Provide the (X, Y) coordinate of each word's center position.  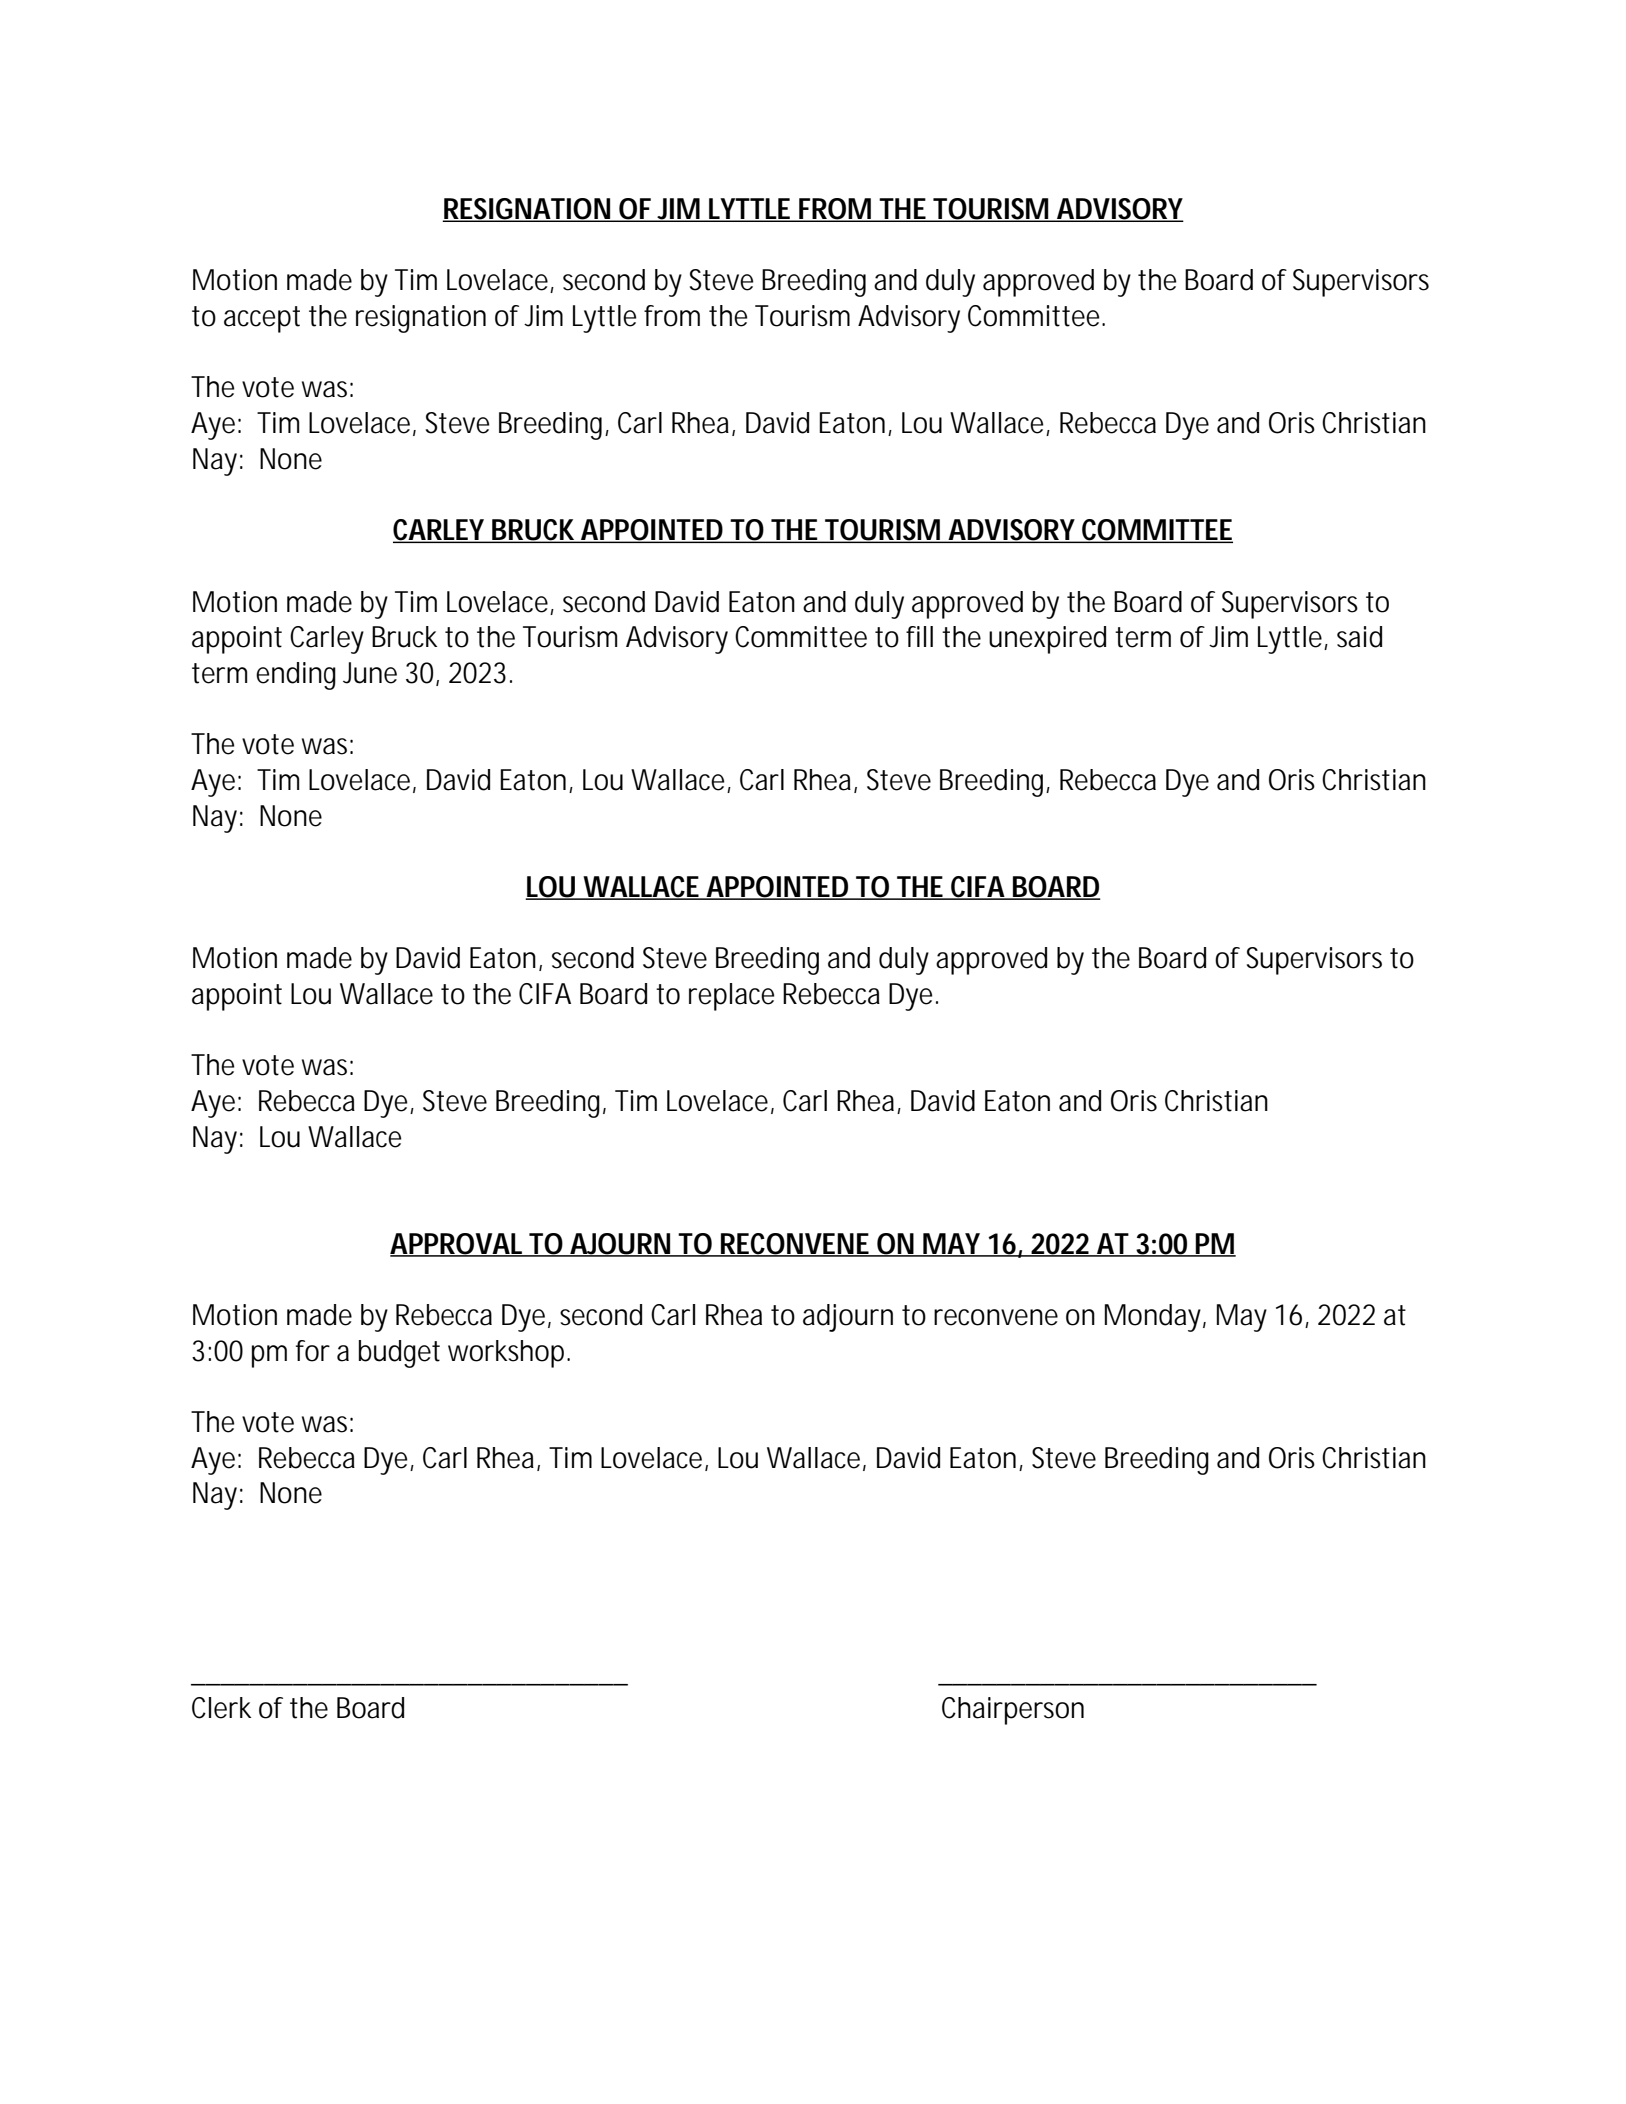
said (1359, 637)
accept (262, 319)
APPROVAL (458, 1244)
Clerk (221, 1708)
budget (399, 1354)
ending (296, 676)
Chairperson (1013, 1711)
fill (919, 636)
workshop (508, 1354)
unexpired (1047, 640)
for (313, 1351)
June (370, 673)
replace (731, 997)
